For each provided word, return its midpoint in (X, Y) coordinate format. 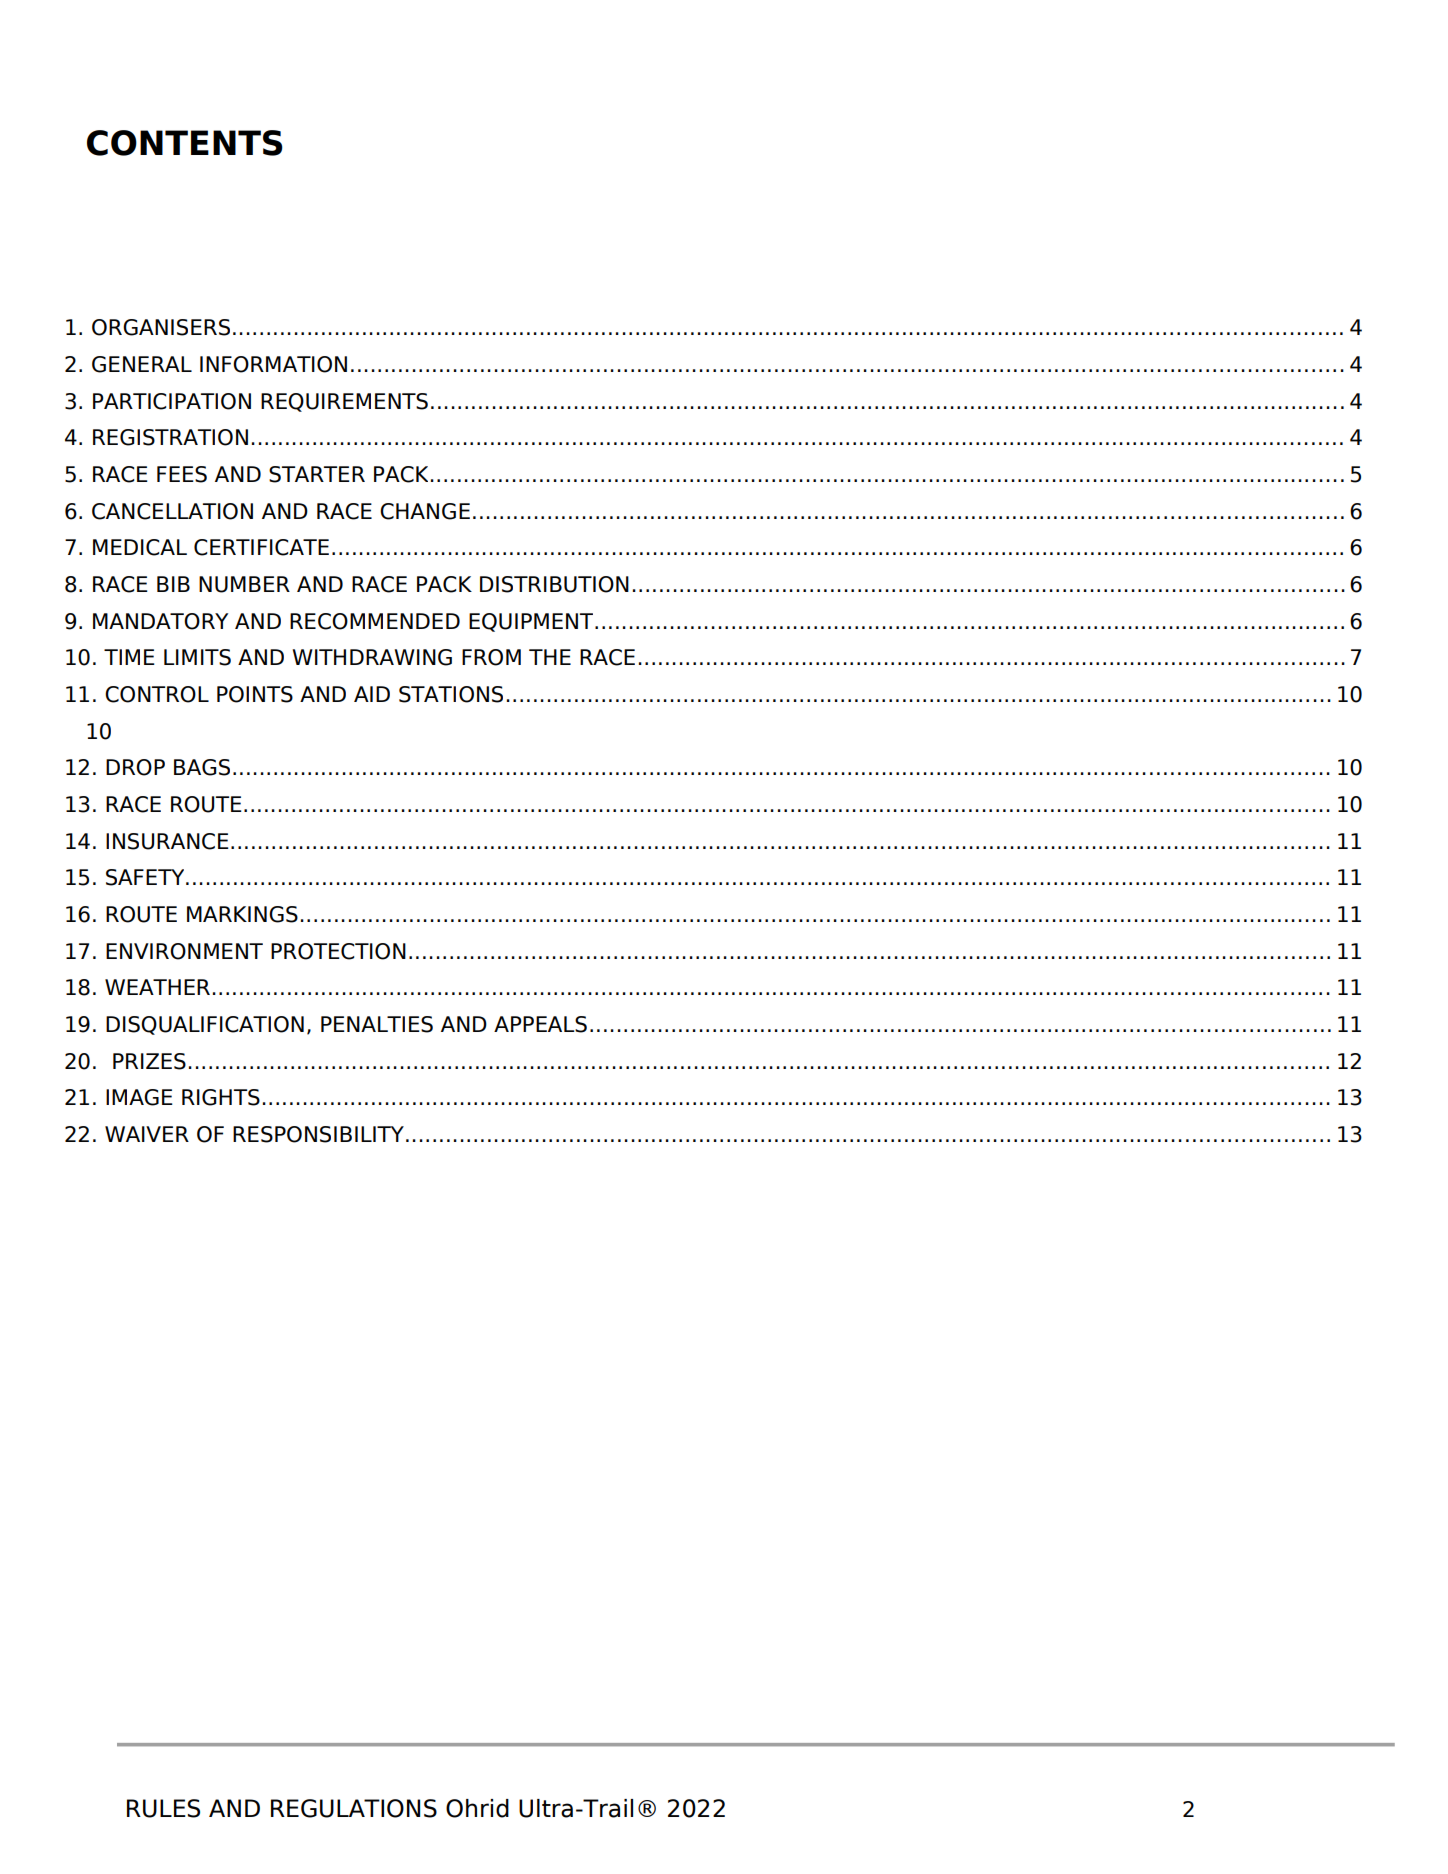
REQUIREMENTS (344, 402)
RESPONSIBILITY (318, 1134)
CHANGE (425, 511)
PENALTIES (377, 1024)
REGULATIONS (354, 1808)
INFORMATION (273, 364)
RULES (163, 1808)
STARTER (317, 474)
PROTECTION (338, 951)
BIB (173, 584)
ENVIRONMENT (184, 951)
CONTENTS (185, 143)
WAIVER (147, 1134)
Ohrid (477, 1808)
